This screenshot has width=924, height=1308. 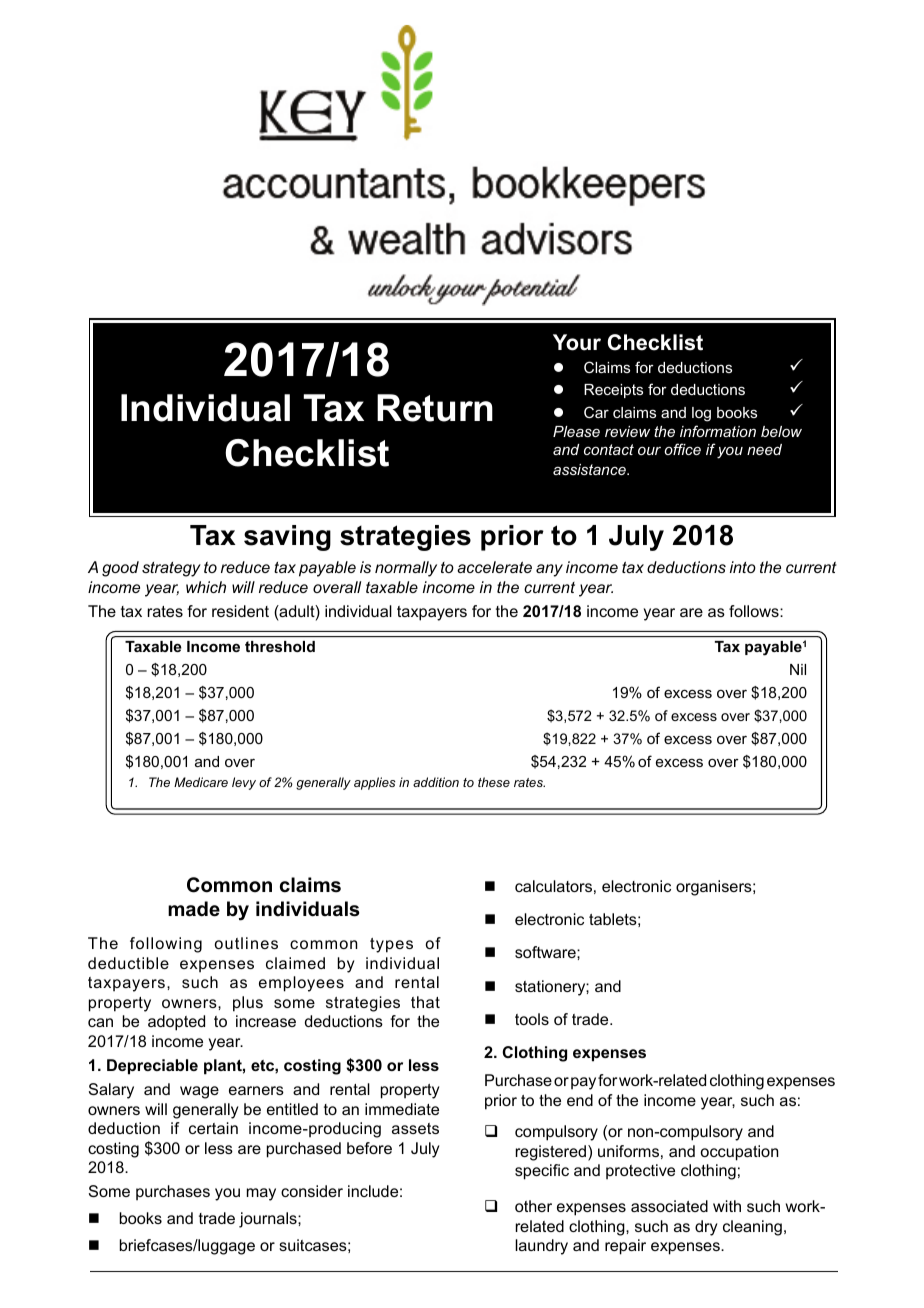 I want to click on Nil, so click(x=798, y=669).
